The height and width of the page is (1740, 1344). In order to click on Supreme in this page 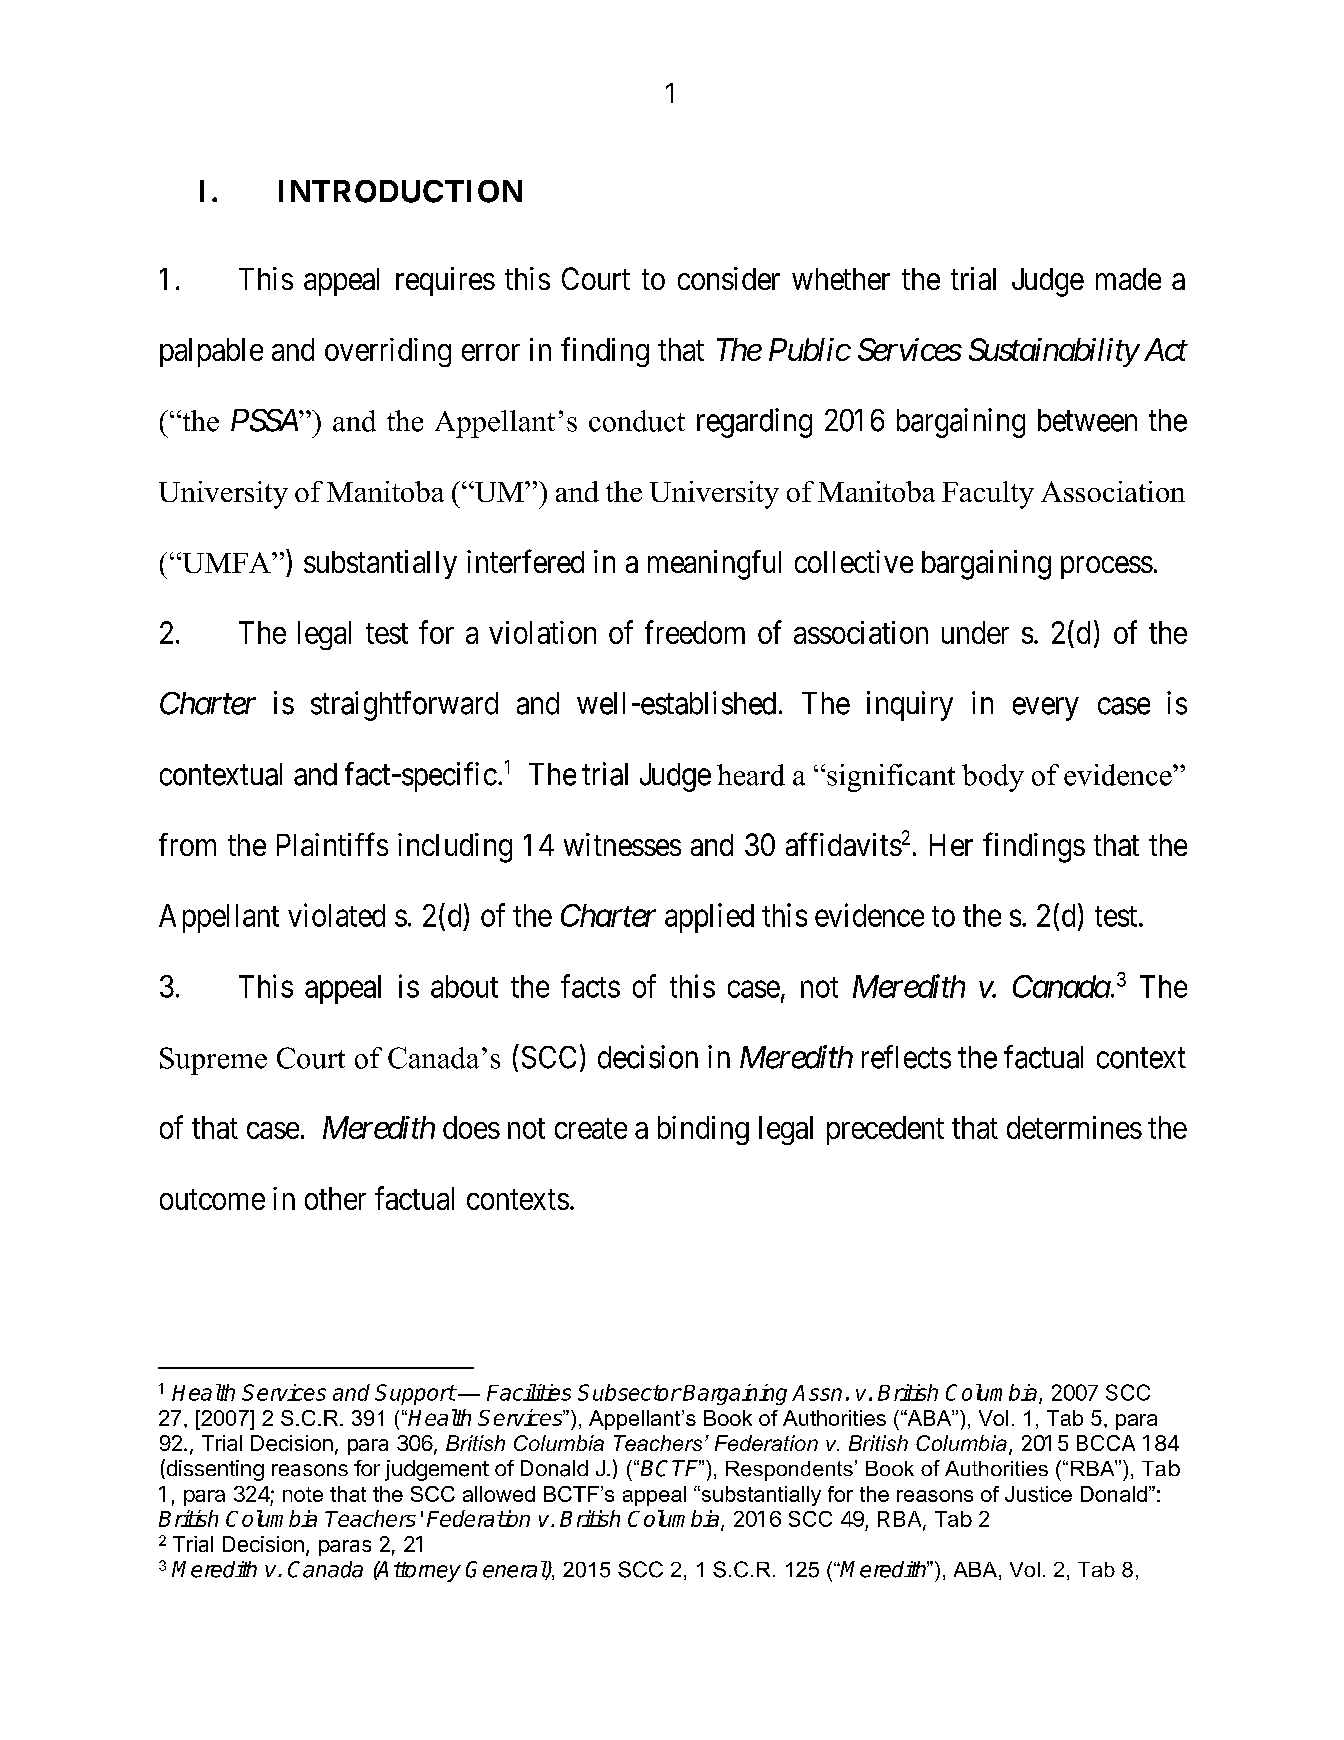, I will do `click(213, 1061)`.
